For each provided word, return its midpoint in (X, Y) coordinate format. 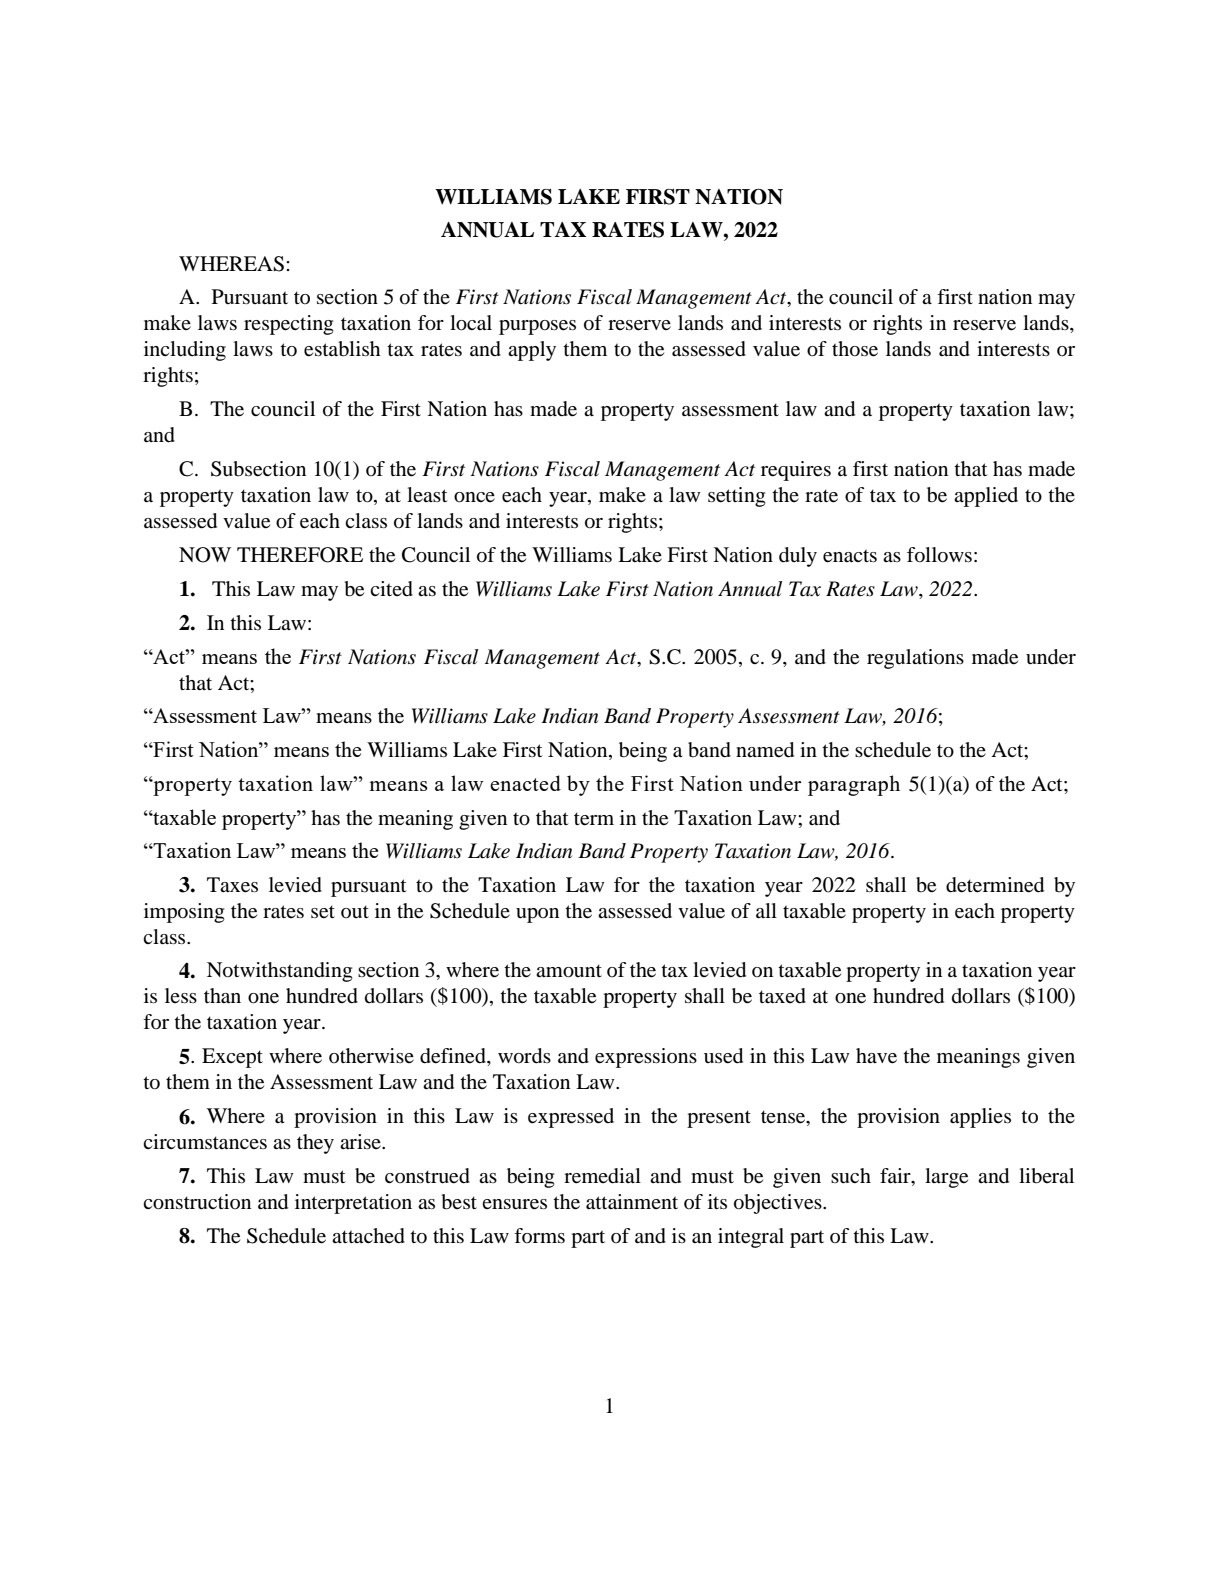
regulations (915, 659)
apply (532, 351)
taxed (782, 996)
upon (537, 915)
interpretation (353, 1204)
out (355, 911)
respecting (288, 325)
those (855, 349)
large (946, 1178)
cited (391, 589)
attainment (632, 1202)
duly (798, 557)
